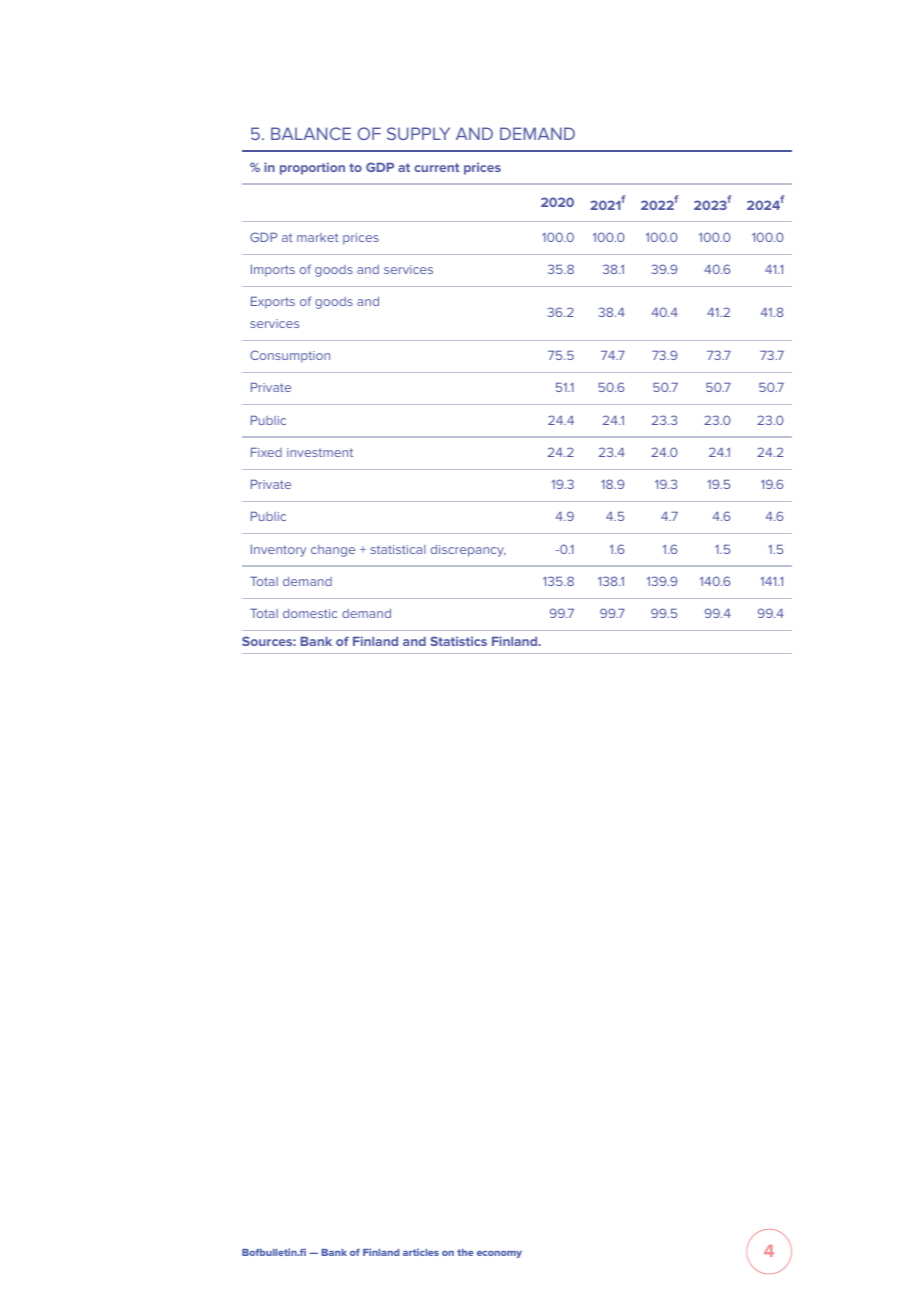 This screenshot has width=924, height=1308. I want to click on economy, so click(499, 1254).
